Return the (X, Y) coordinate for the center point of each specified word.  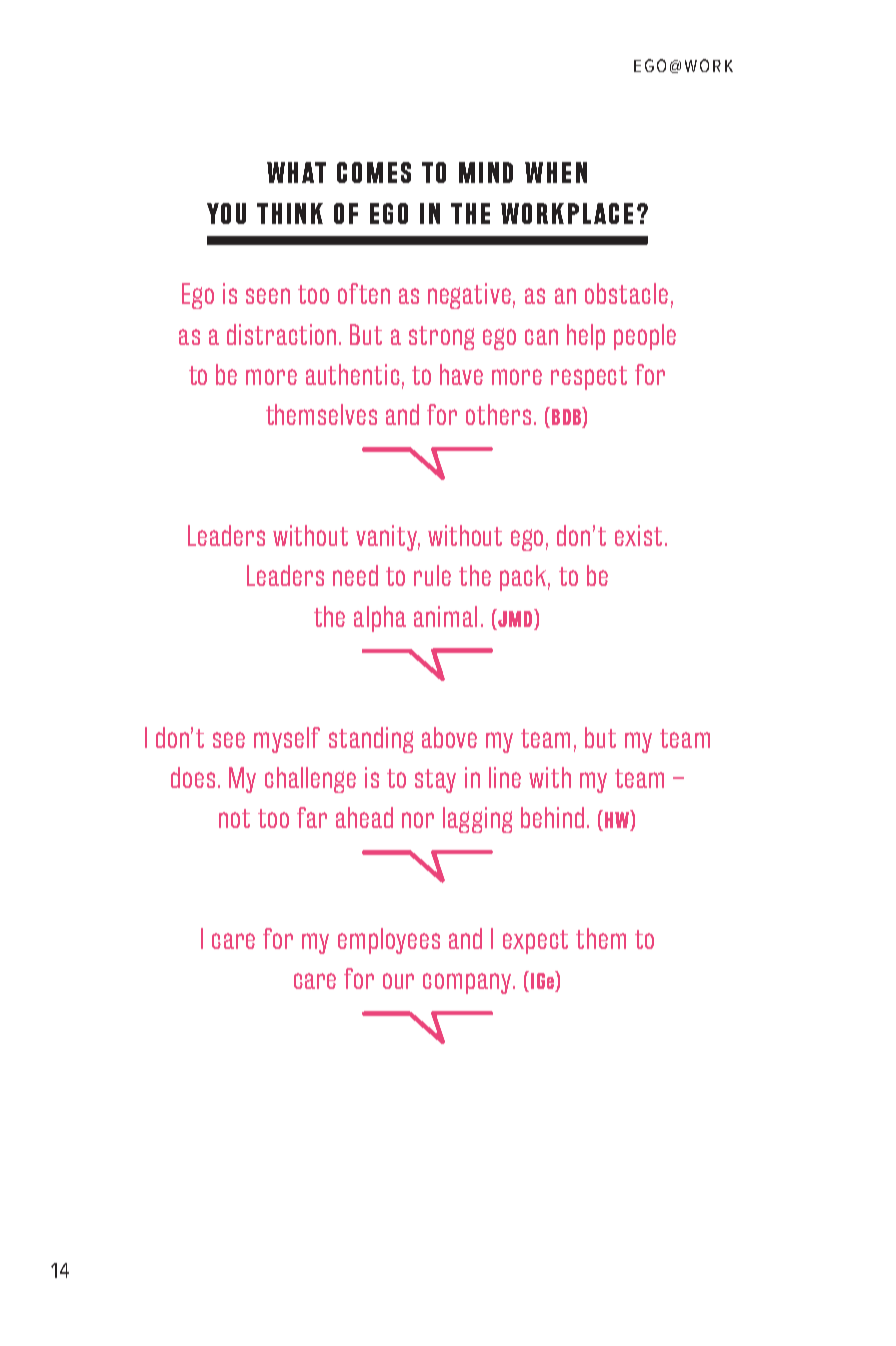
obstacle (626, 293)
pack (523, 578)
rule (432, 575)
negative (469, 296)
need (355, 575)
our (398, 981)
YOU (226, 213)
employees (389, 941)
